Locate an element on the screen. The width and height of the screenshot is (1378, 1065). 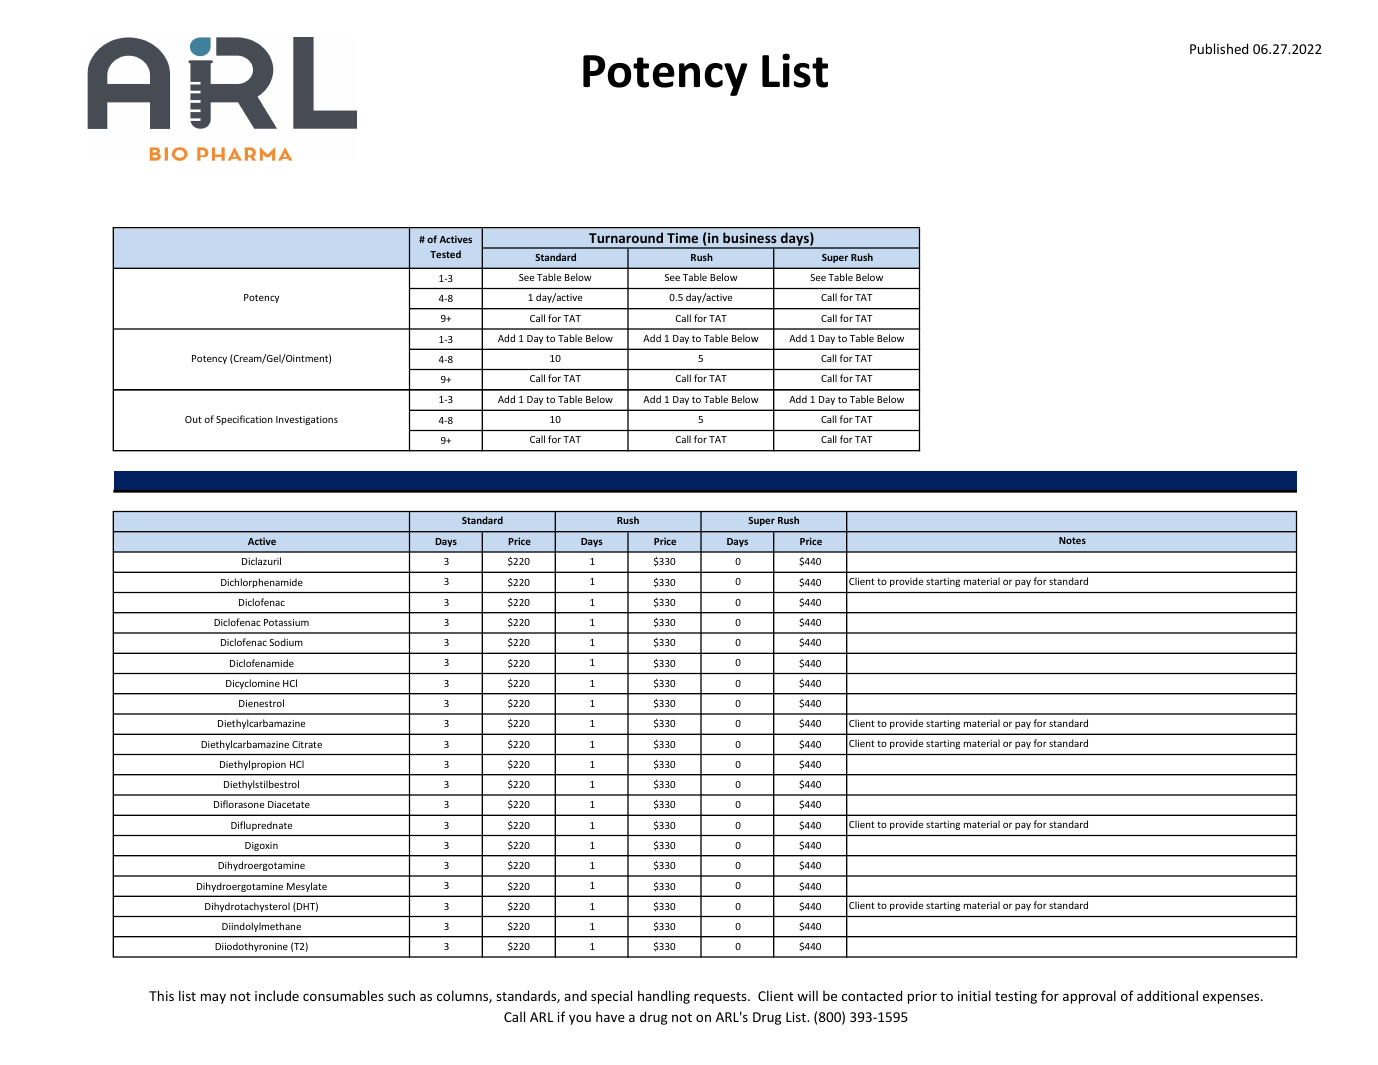
Sodium is located at coordinates (286, 642).
